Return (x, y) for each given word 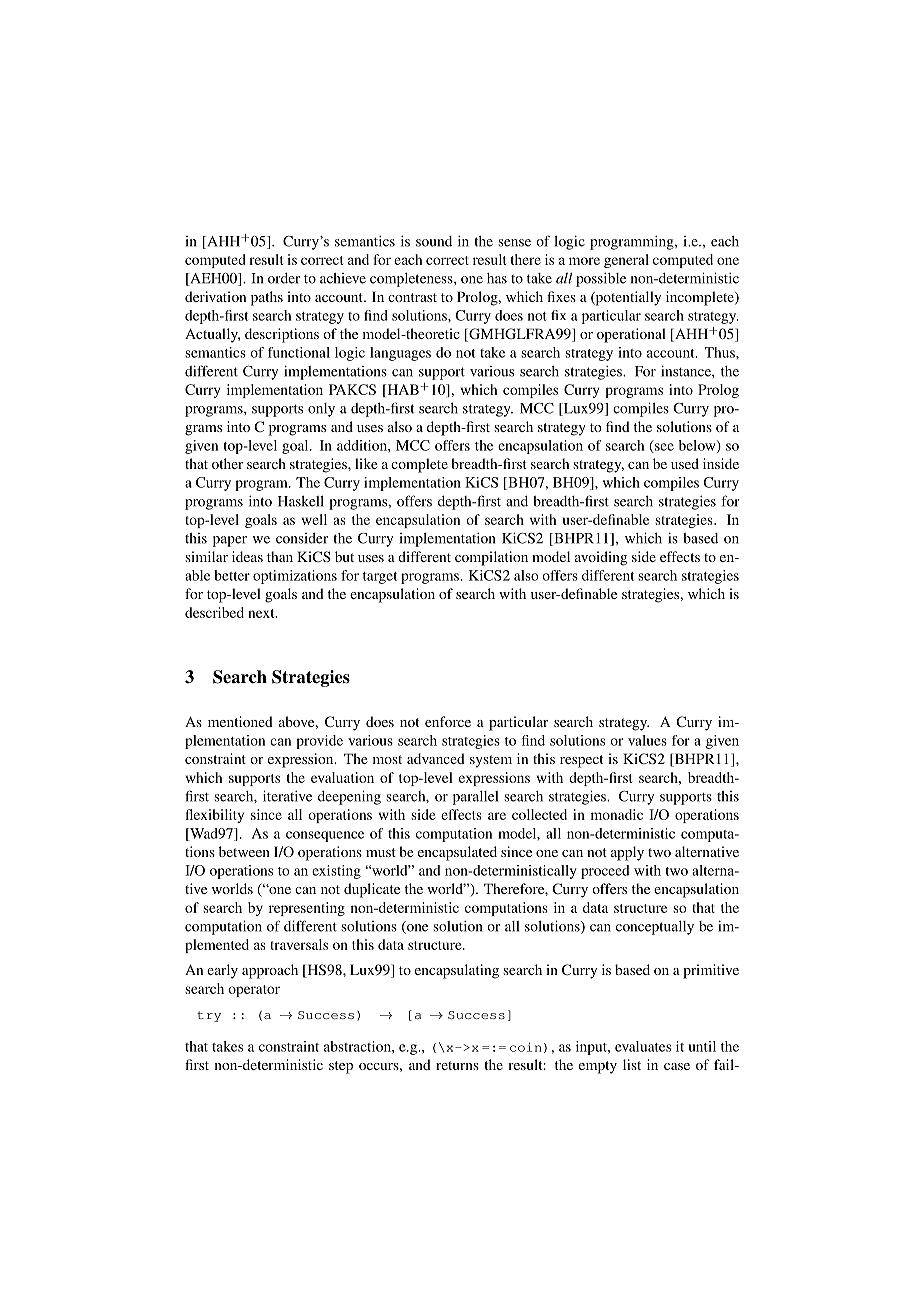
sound (434, 241)
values (647, 740)
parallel (475, 798)
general (626, 261)
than (280, 556)
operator (254, 991)
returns (457, 1065)
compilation (491, 558)
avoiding (601, 558)
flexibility (215, 816)
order (284, 278)
